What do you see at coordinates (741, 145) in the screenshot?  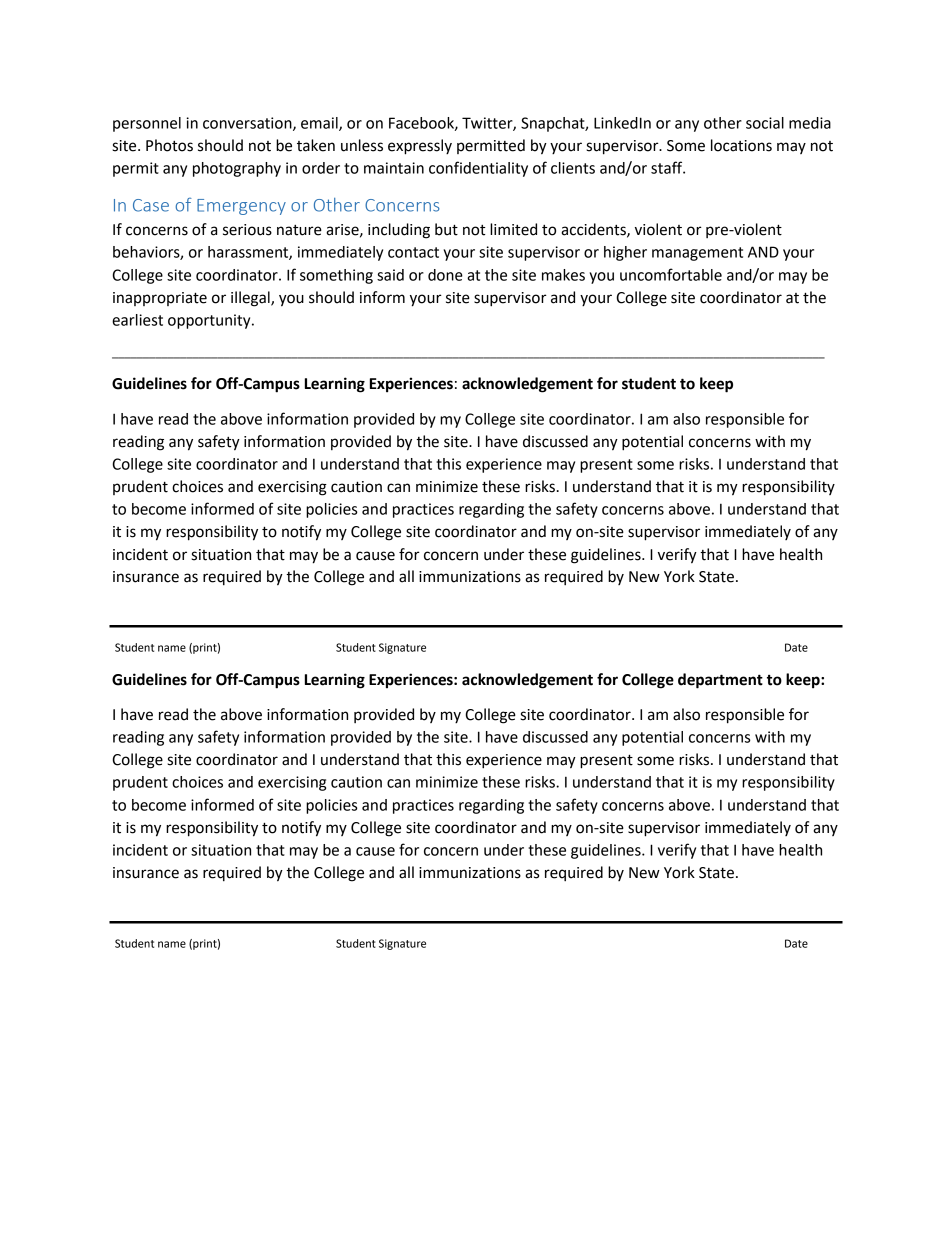 I see `locations` at bounding box center [741, 145].
